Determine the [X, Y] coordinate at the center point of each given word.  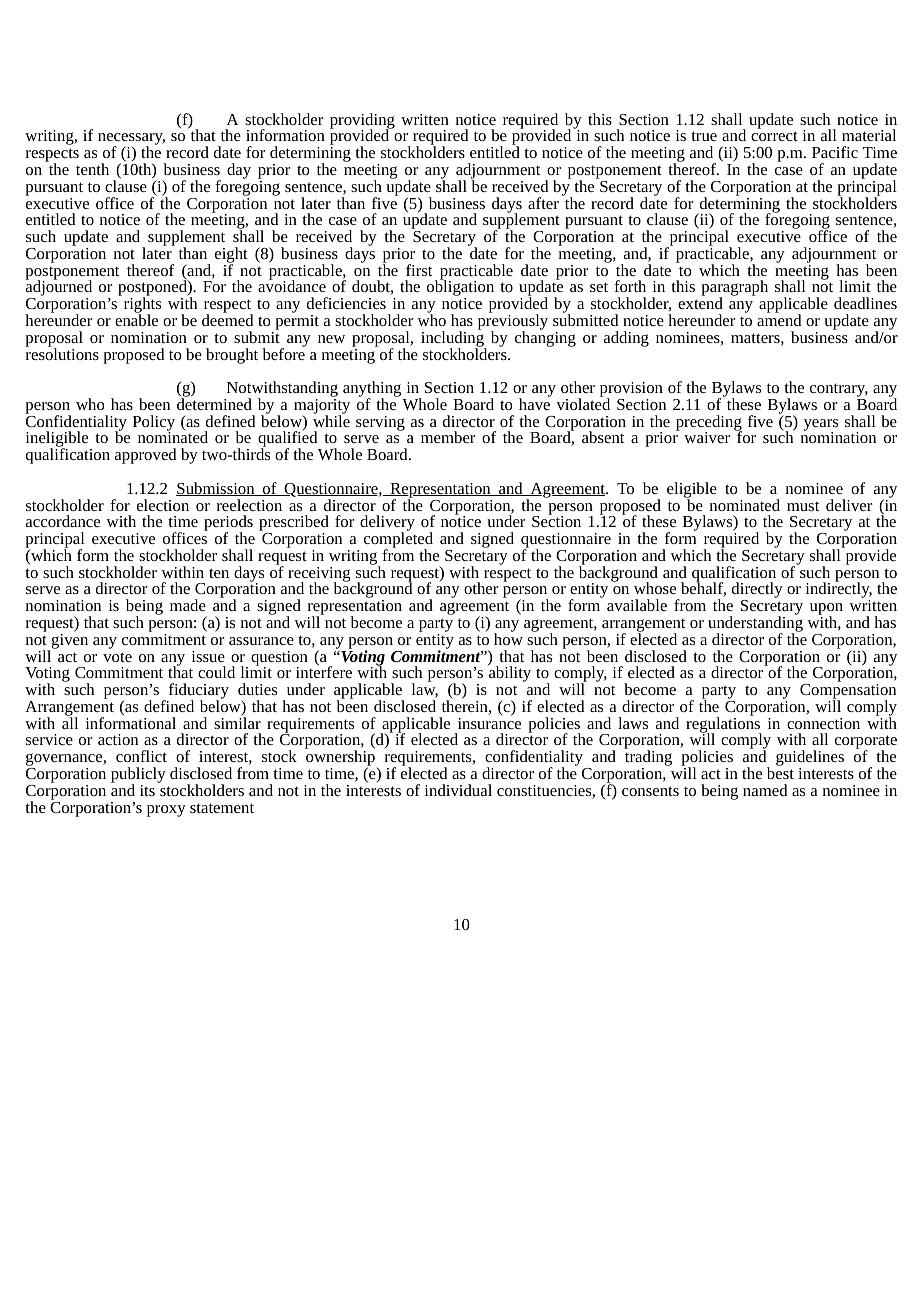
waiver [707, 437]
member [448, 437]
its [147, 790]
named [765, 790]
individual [458, 790]
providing [362, 122]
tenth [92, 169]
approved [145, 456]
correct [774, 136]
